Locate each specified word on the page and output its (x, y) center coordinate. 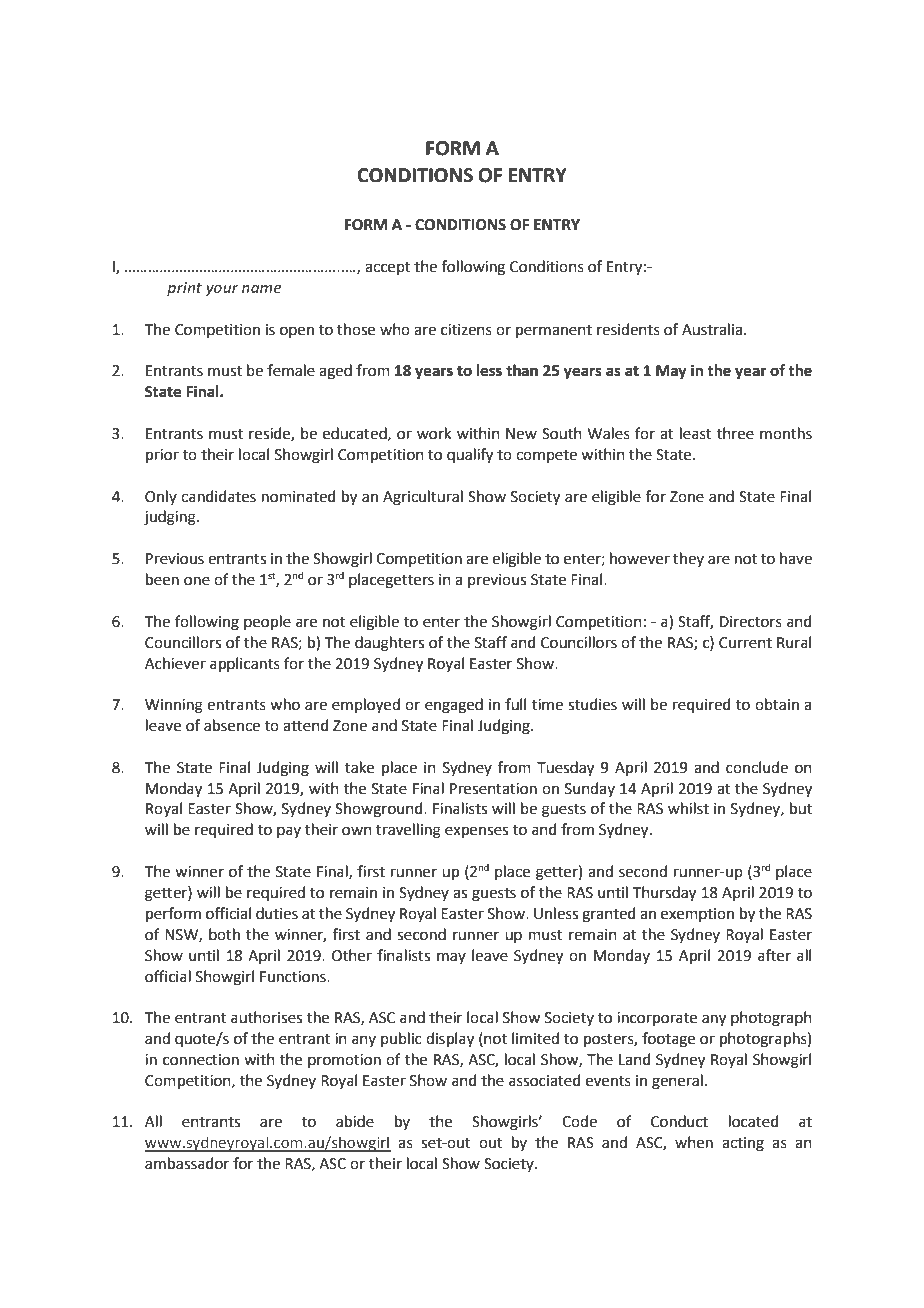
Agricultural (423, 498)
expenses (476, 832)
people (267, 622)
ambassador (187, 1163)
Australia (713, 329)
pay (289, 832)
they (688, 559)
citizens (466, 330)
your (222, 290)
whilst (688, 808)
